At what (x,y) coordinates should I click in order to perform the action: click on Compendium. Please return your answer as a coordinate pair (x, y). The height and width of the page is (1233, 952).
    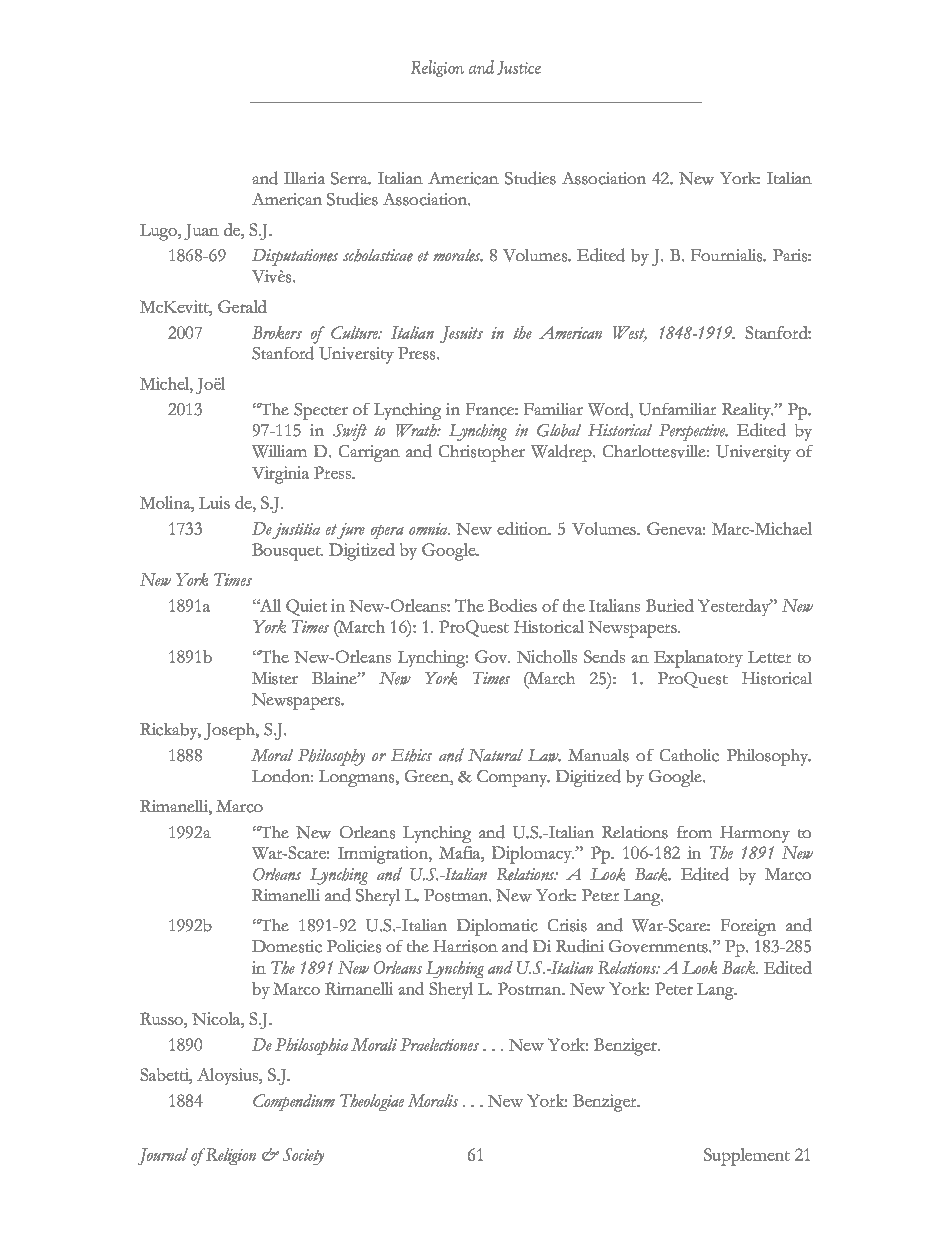
    Looking at the image, I should click on (294, 1102).
